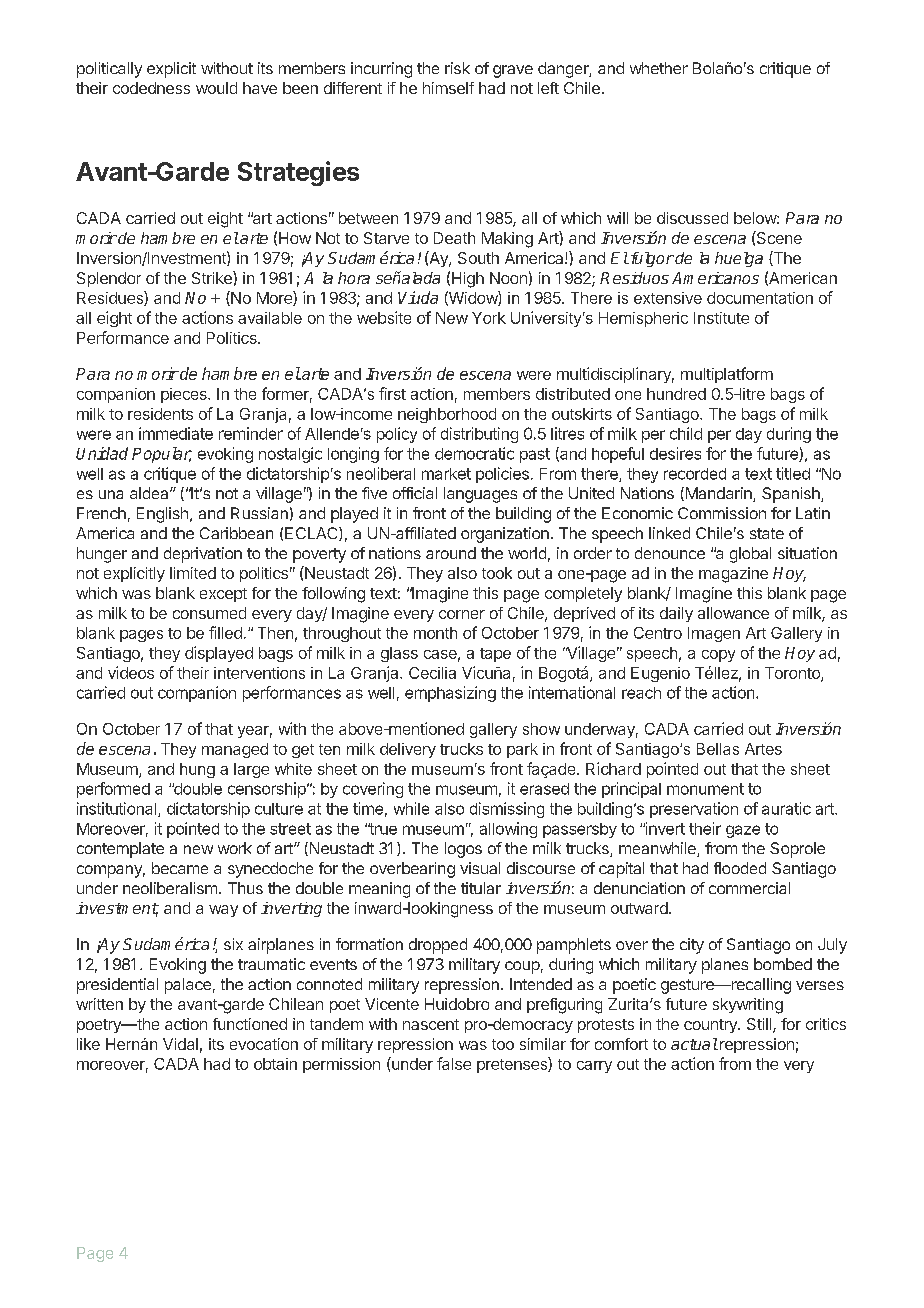  I want to click on around, so click(451, 553).
